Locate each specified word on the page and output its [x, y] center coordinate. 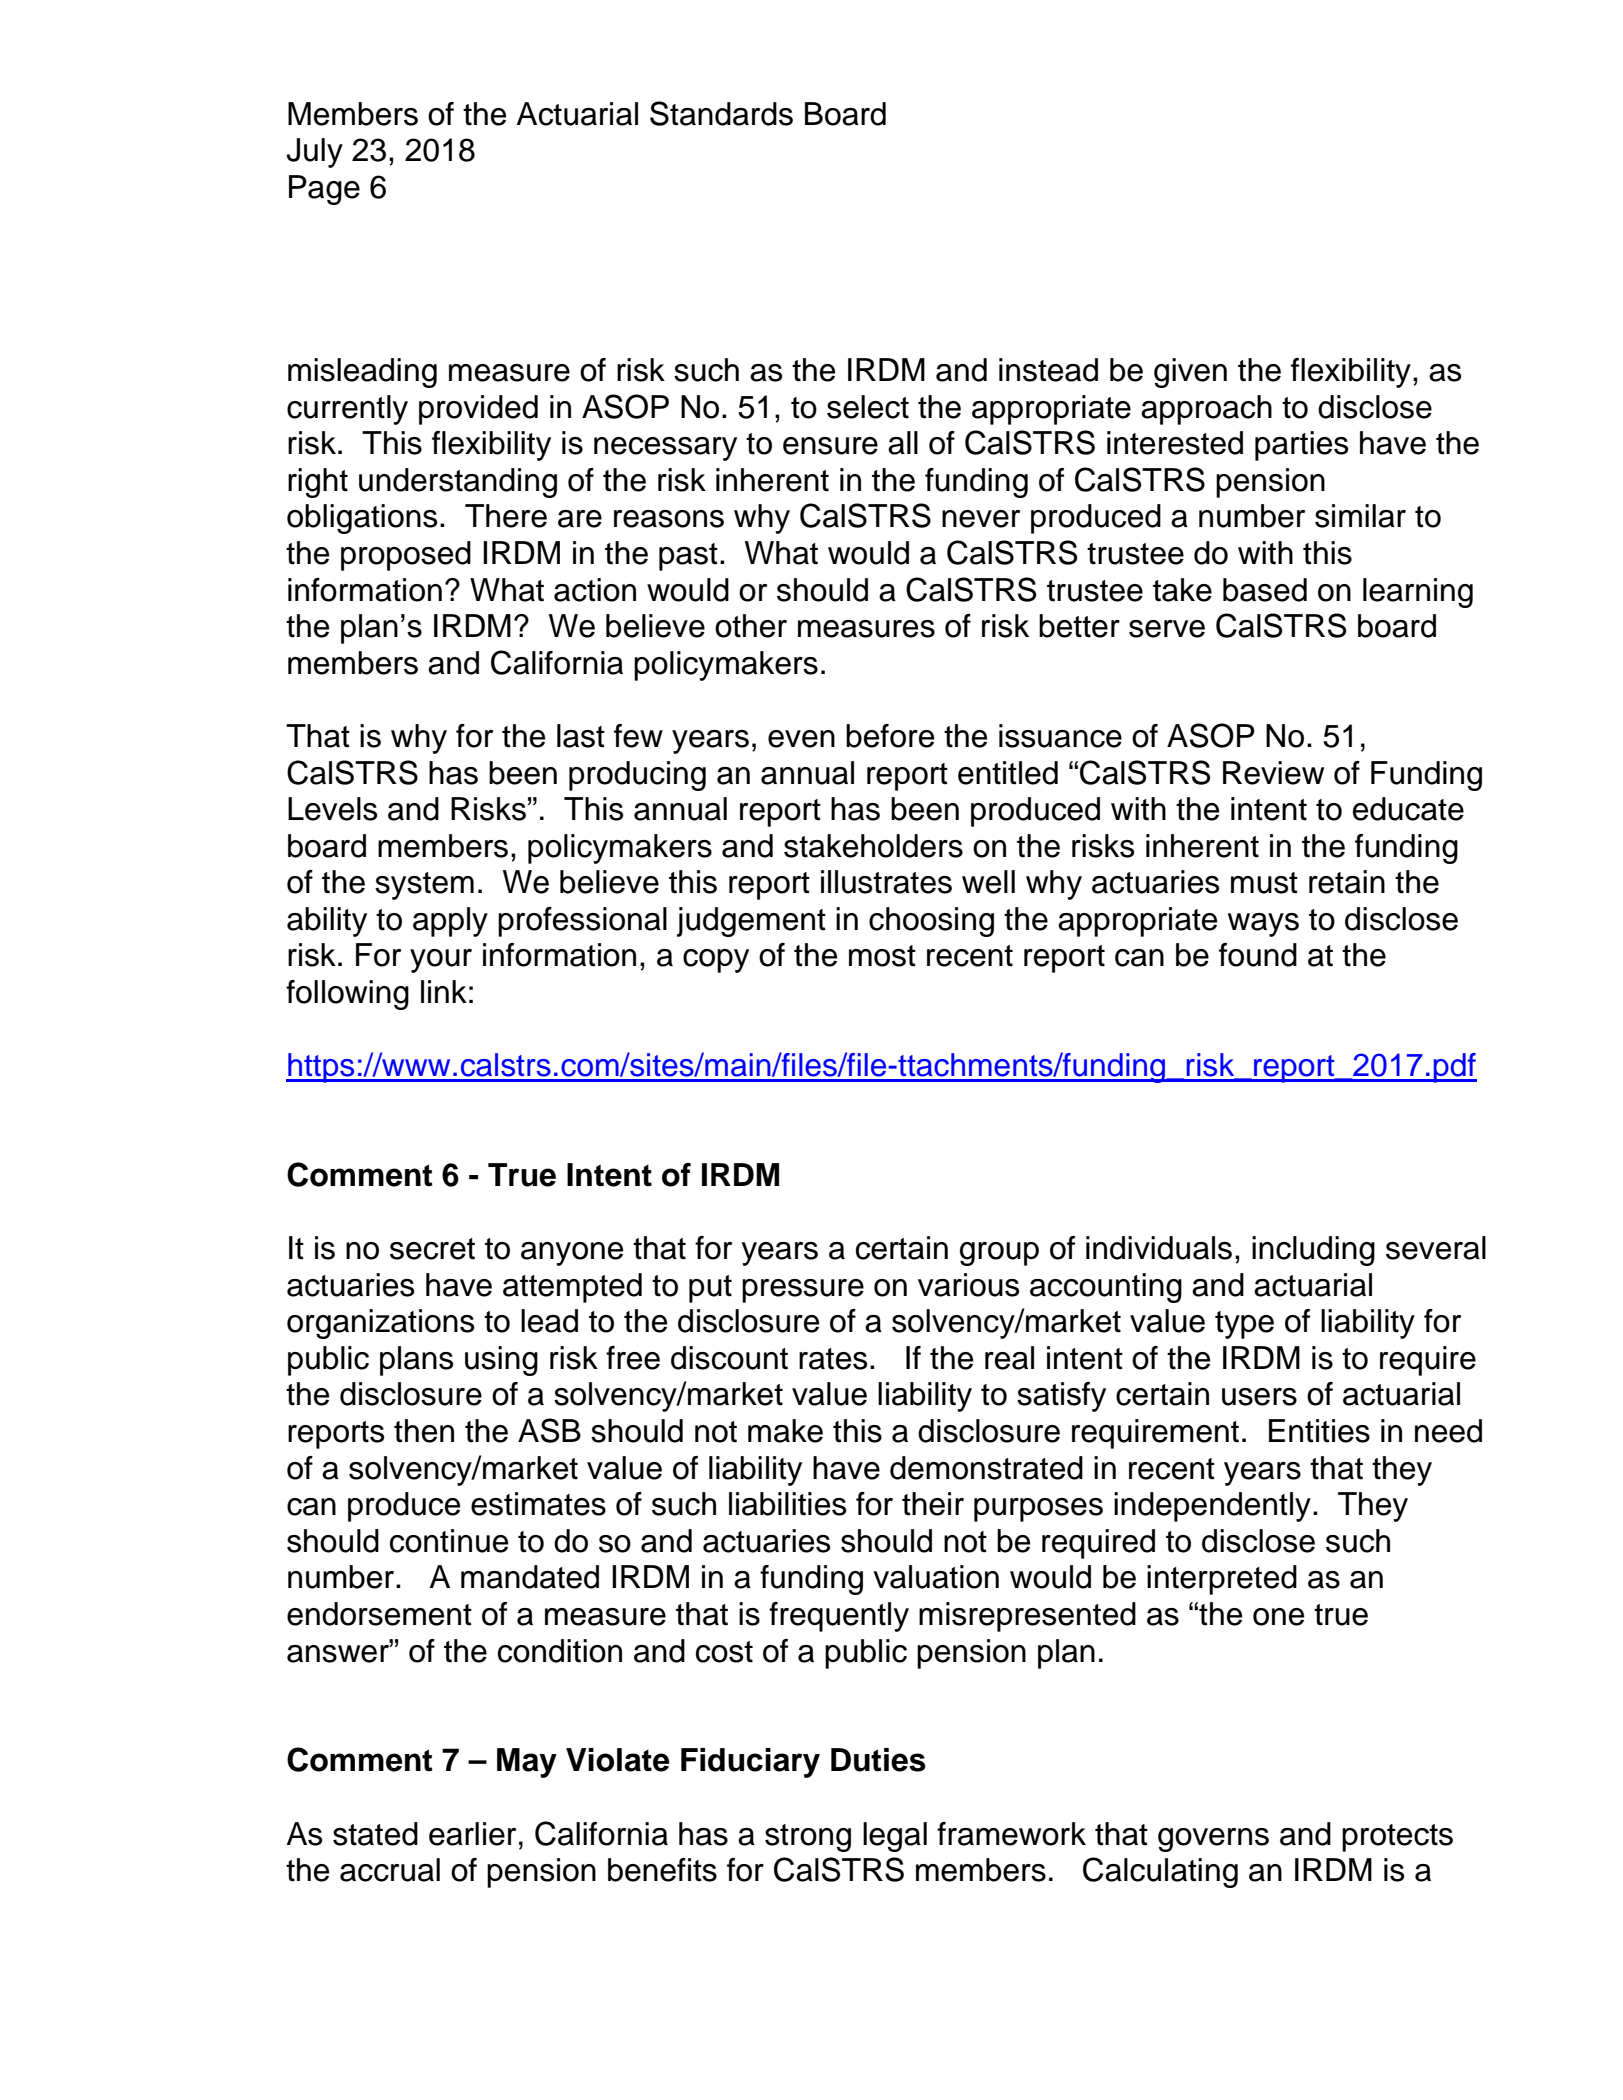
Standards [721, 113]
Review [1273, 773]
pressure [803, 1291]
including [1313, 1251]
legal [895, 1837]
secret [432, 1249]
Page [324, 190]
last [581, 736]
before [890, 736]
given [1190, 373]
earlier [472, 1834]
